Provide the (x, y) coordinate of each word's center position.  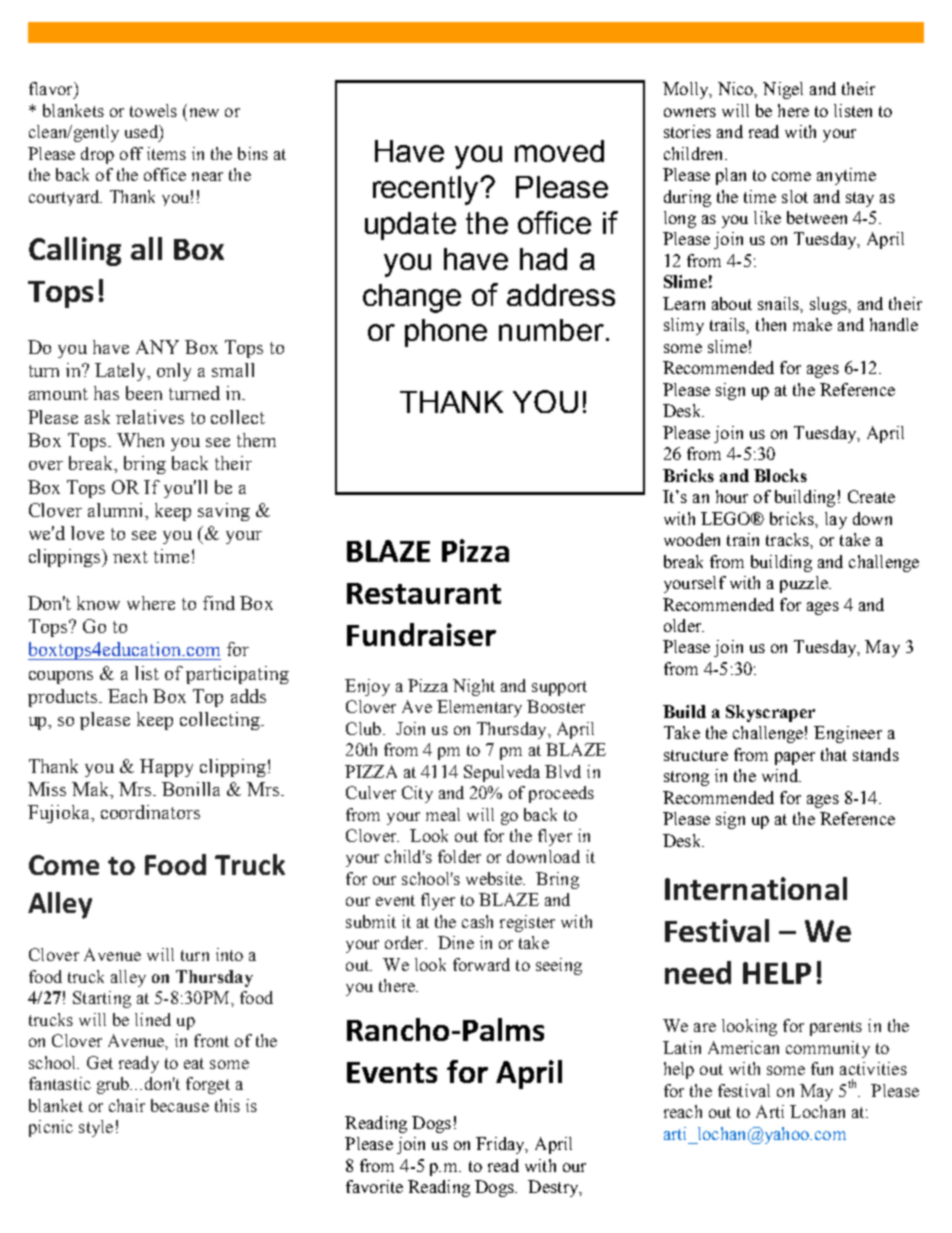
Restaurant (424, 593)
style (96, 1128)
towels (153, 110)
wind (781, 775)
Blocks (780, 475)
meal (443, 814)
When (140, 440)
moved (559, 151)
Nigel (783, 90)
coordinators (150, 812)
